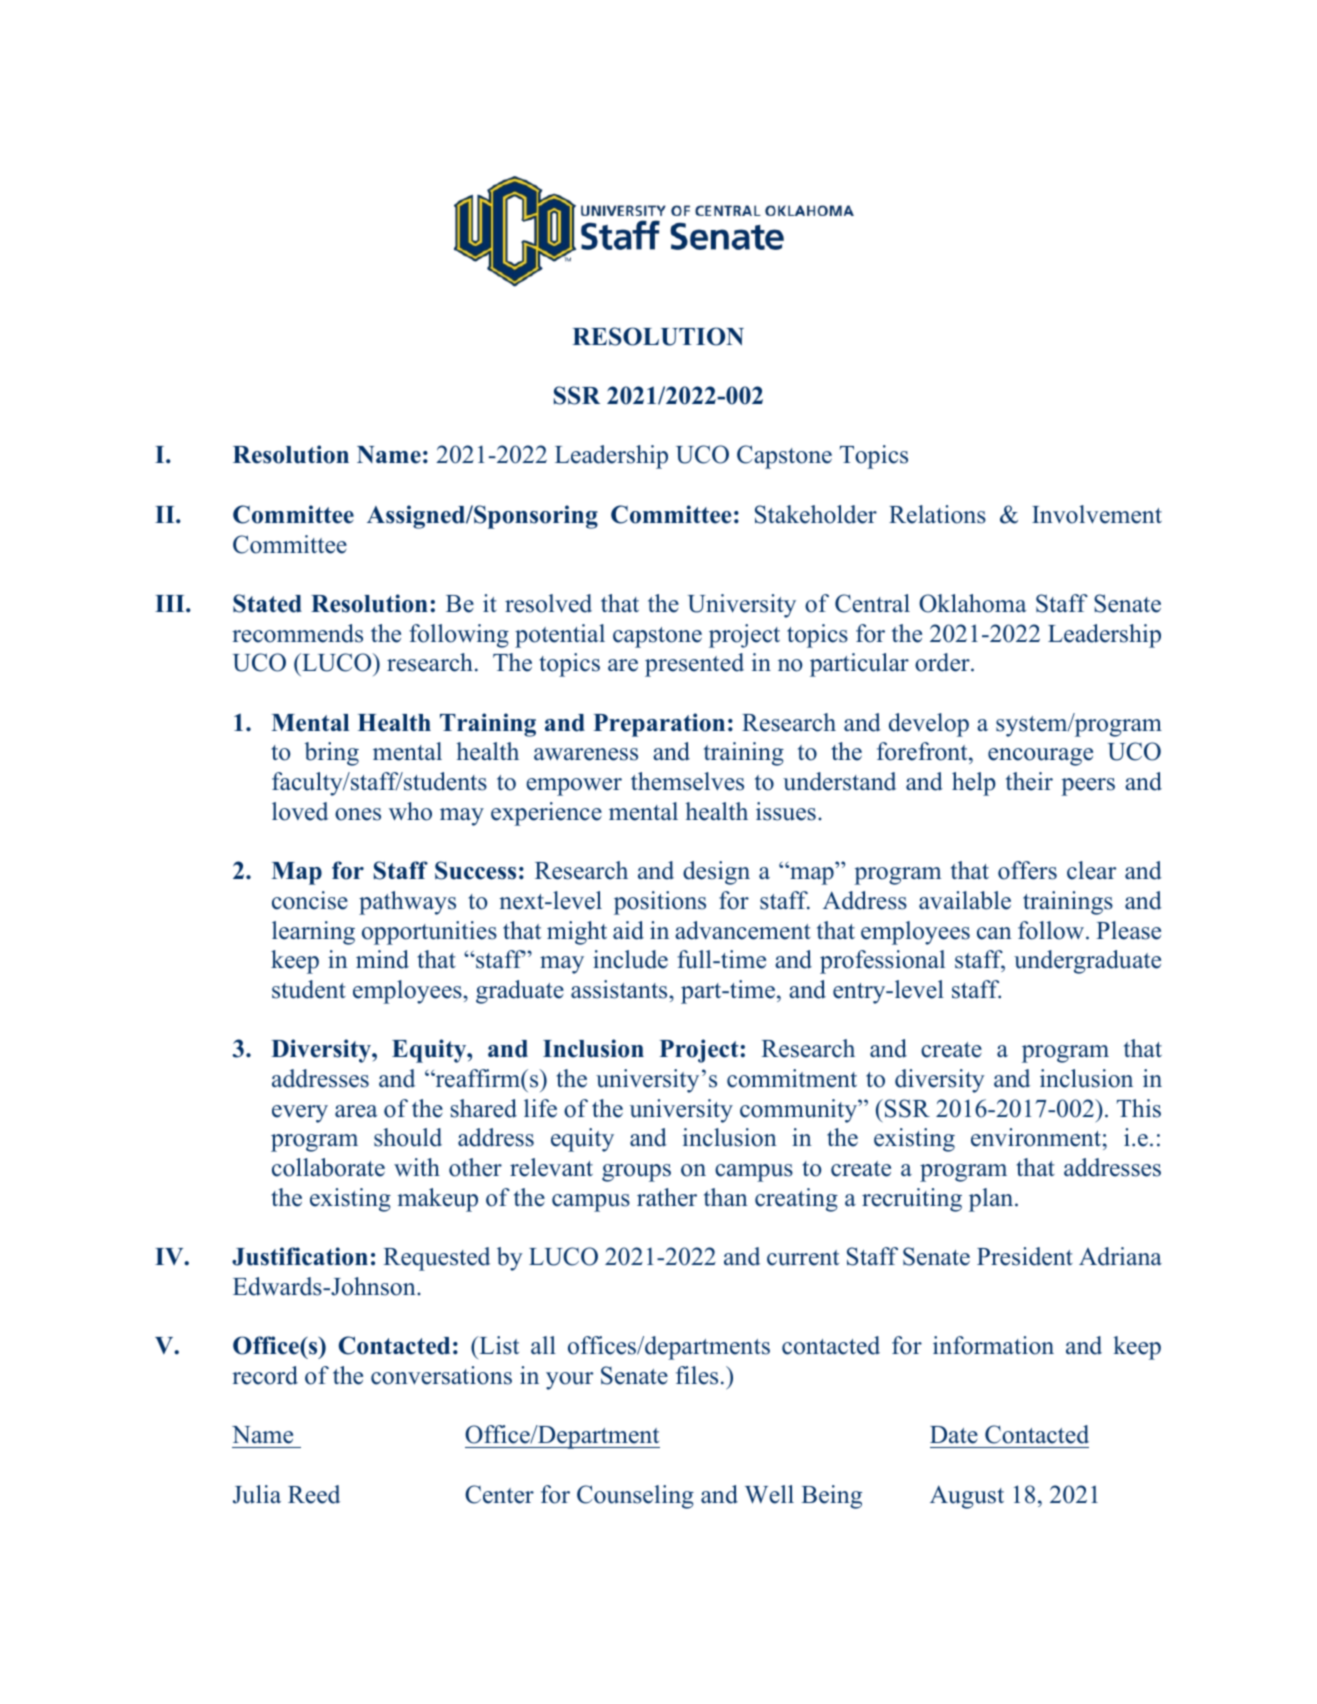 Image resolution: width=1317 pixels, height=1704 pixels. I want to click on Counseling, so click(635, 1497).
